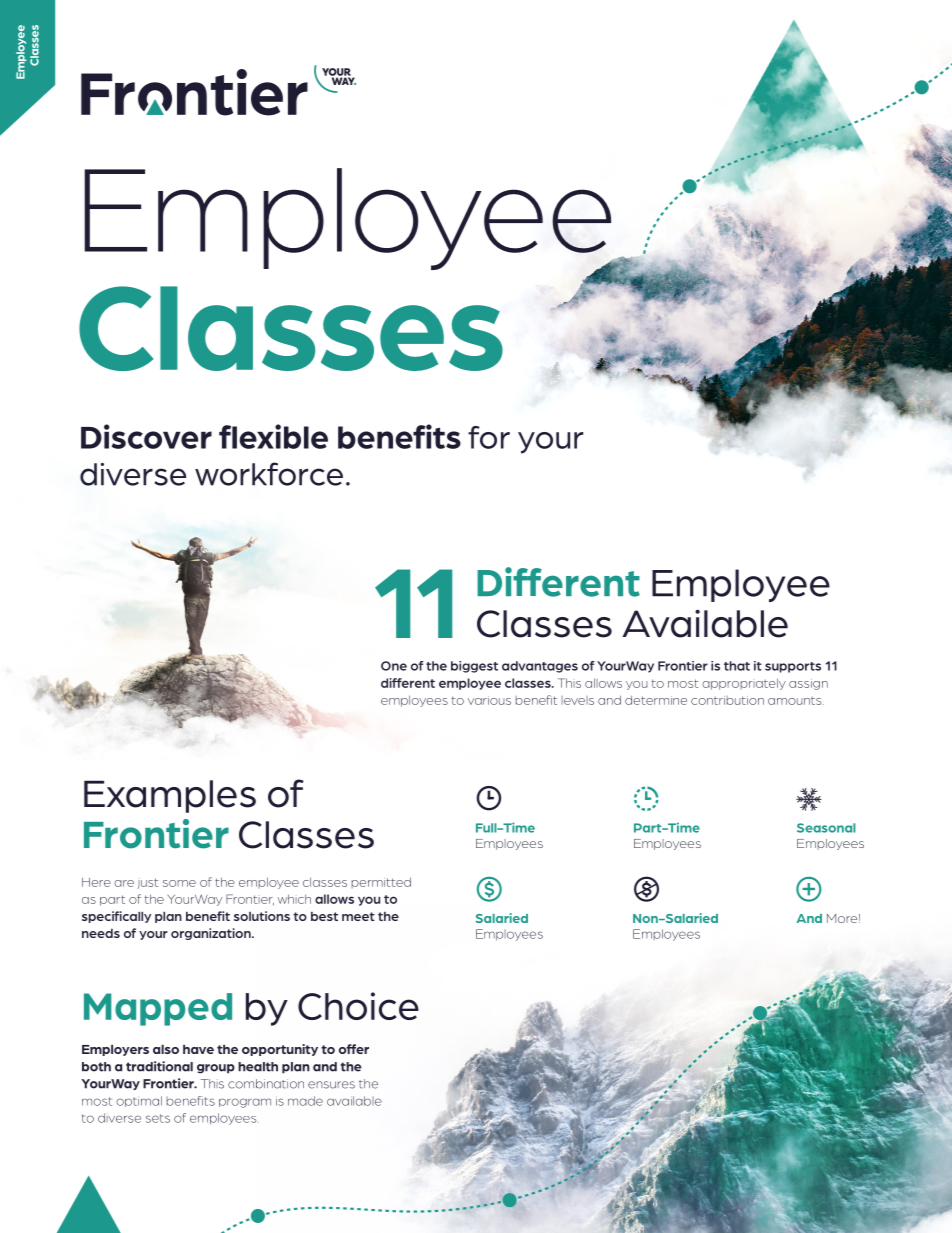  I want to click on permitted, so click(381, 882).
